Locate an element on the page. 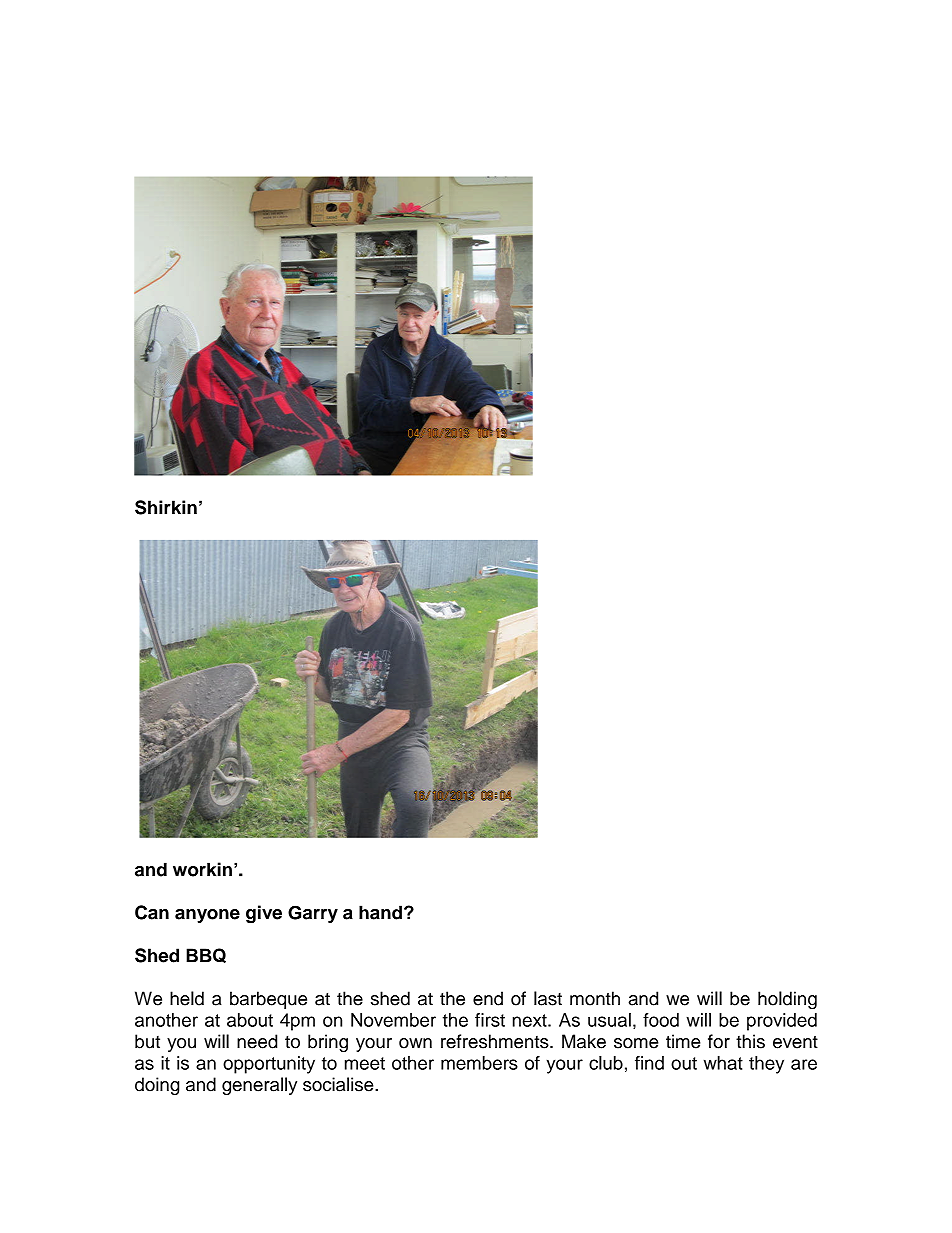 This page has width=952, height=1233. holding is located at coordinates (787, 1000).
